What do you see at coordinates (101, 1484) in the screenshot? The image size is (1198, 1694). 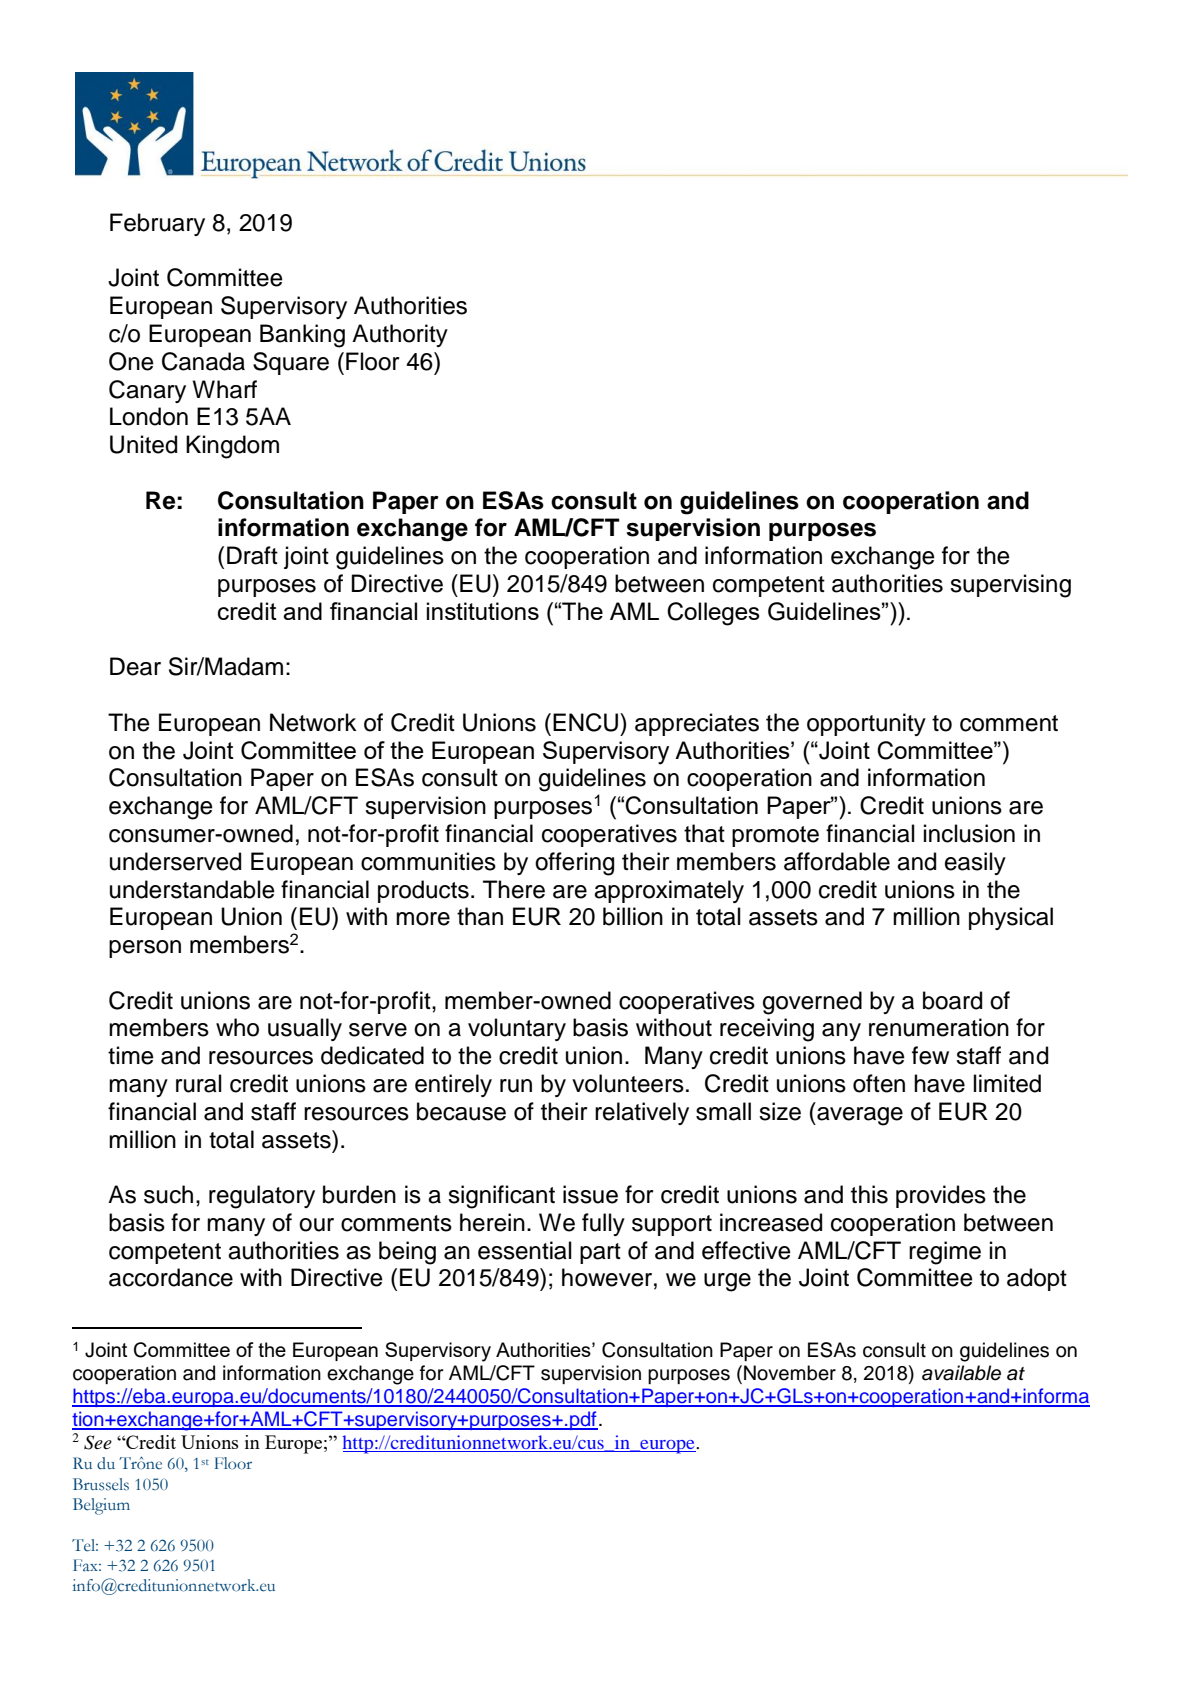 I see `Brussels` at bounding box center [101, 1484].
